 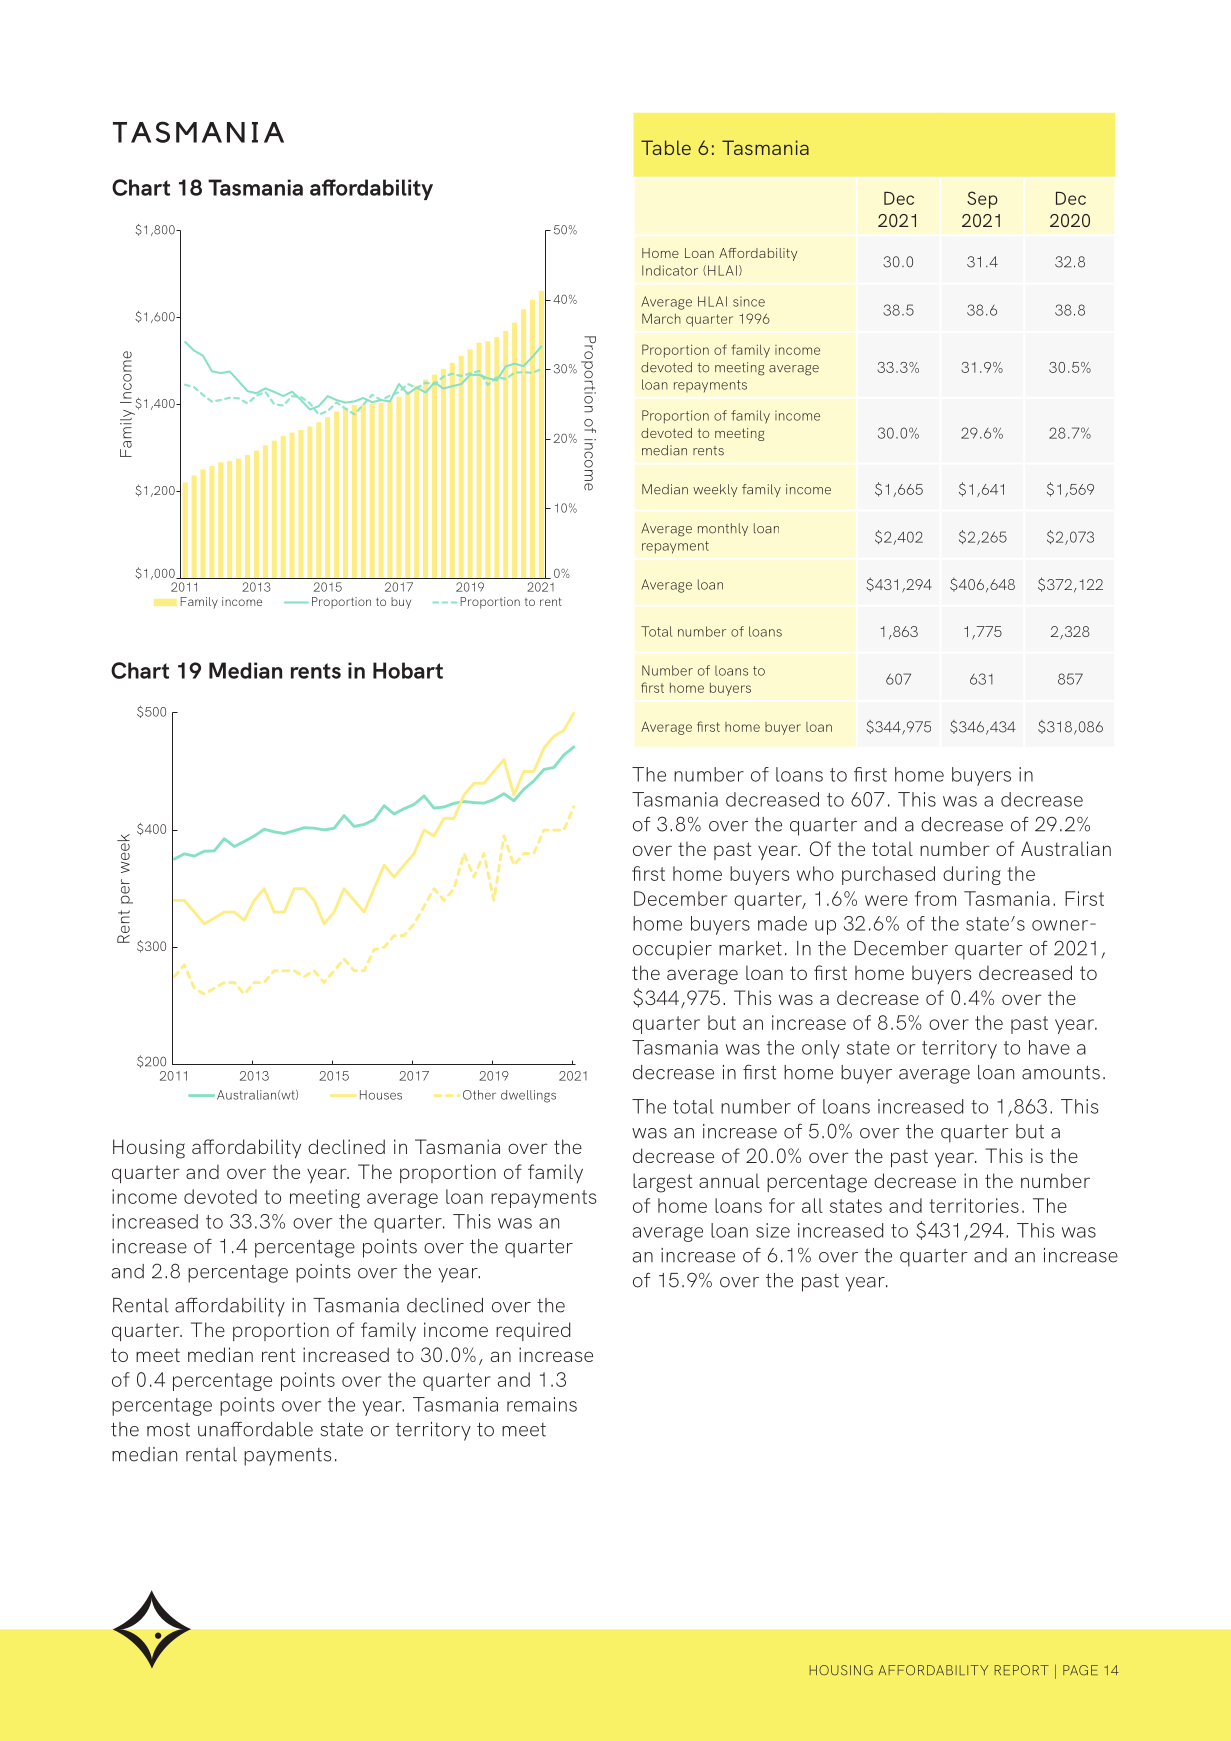 What do you see at coordinates (935, 898) in the document?
I see `from` at bounding box center [935, 898].
